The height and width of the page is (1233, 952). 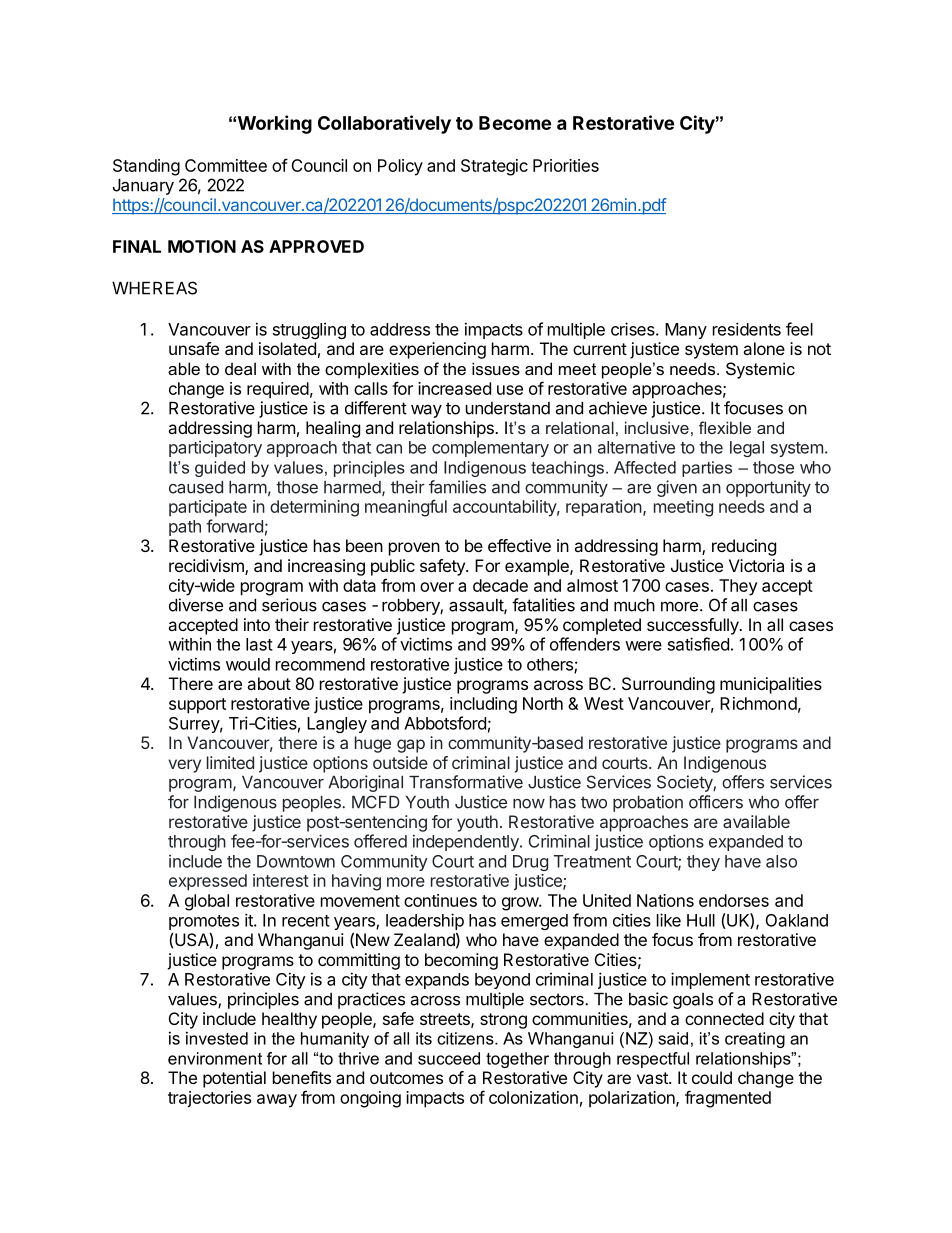 What do you see at coordinates (226, 165) in the page?
I see `Committee` at bounding box center [226, 165].
